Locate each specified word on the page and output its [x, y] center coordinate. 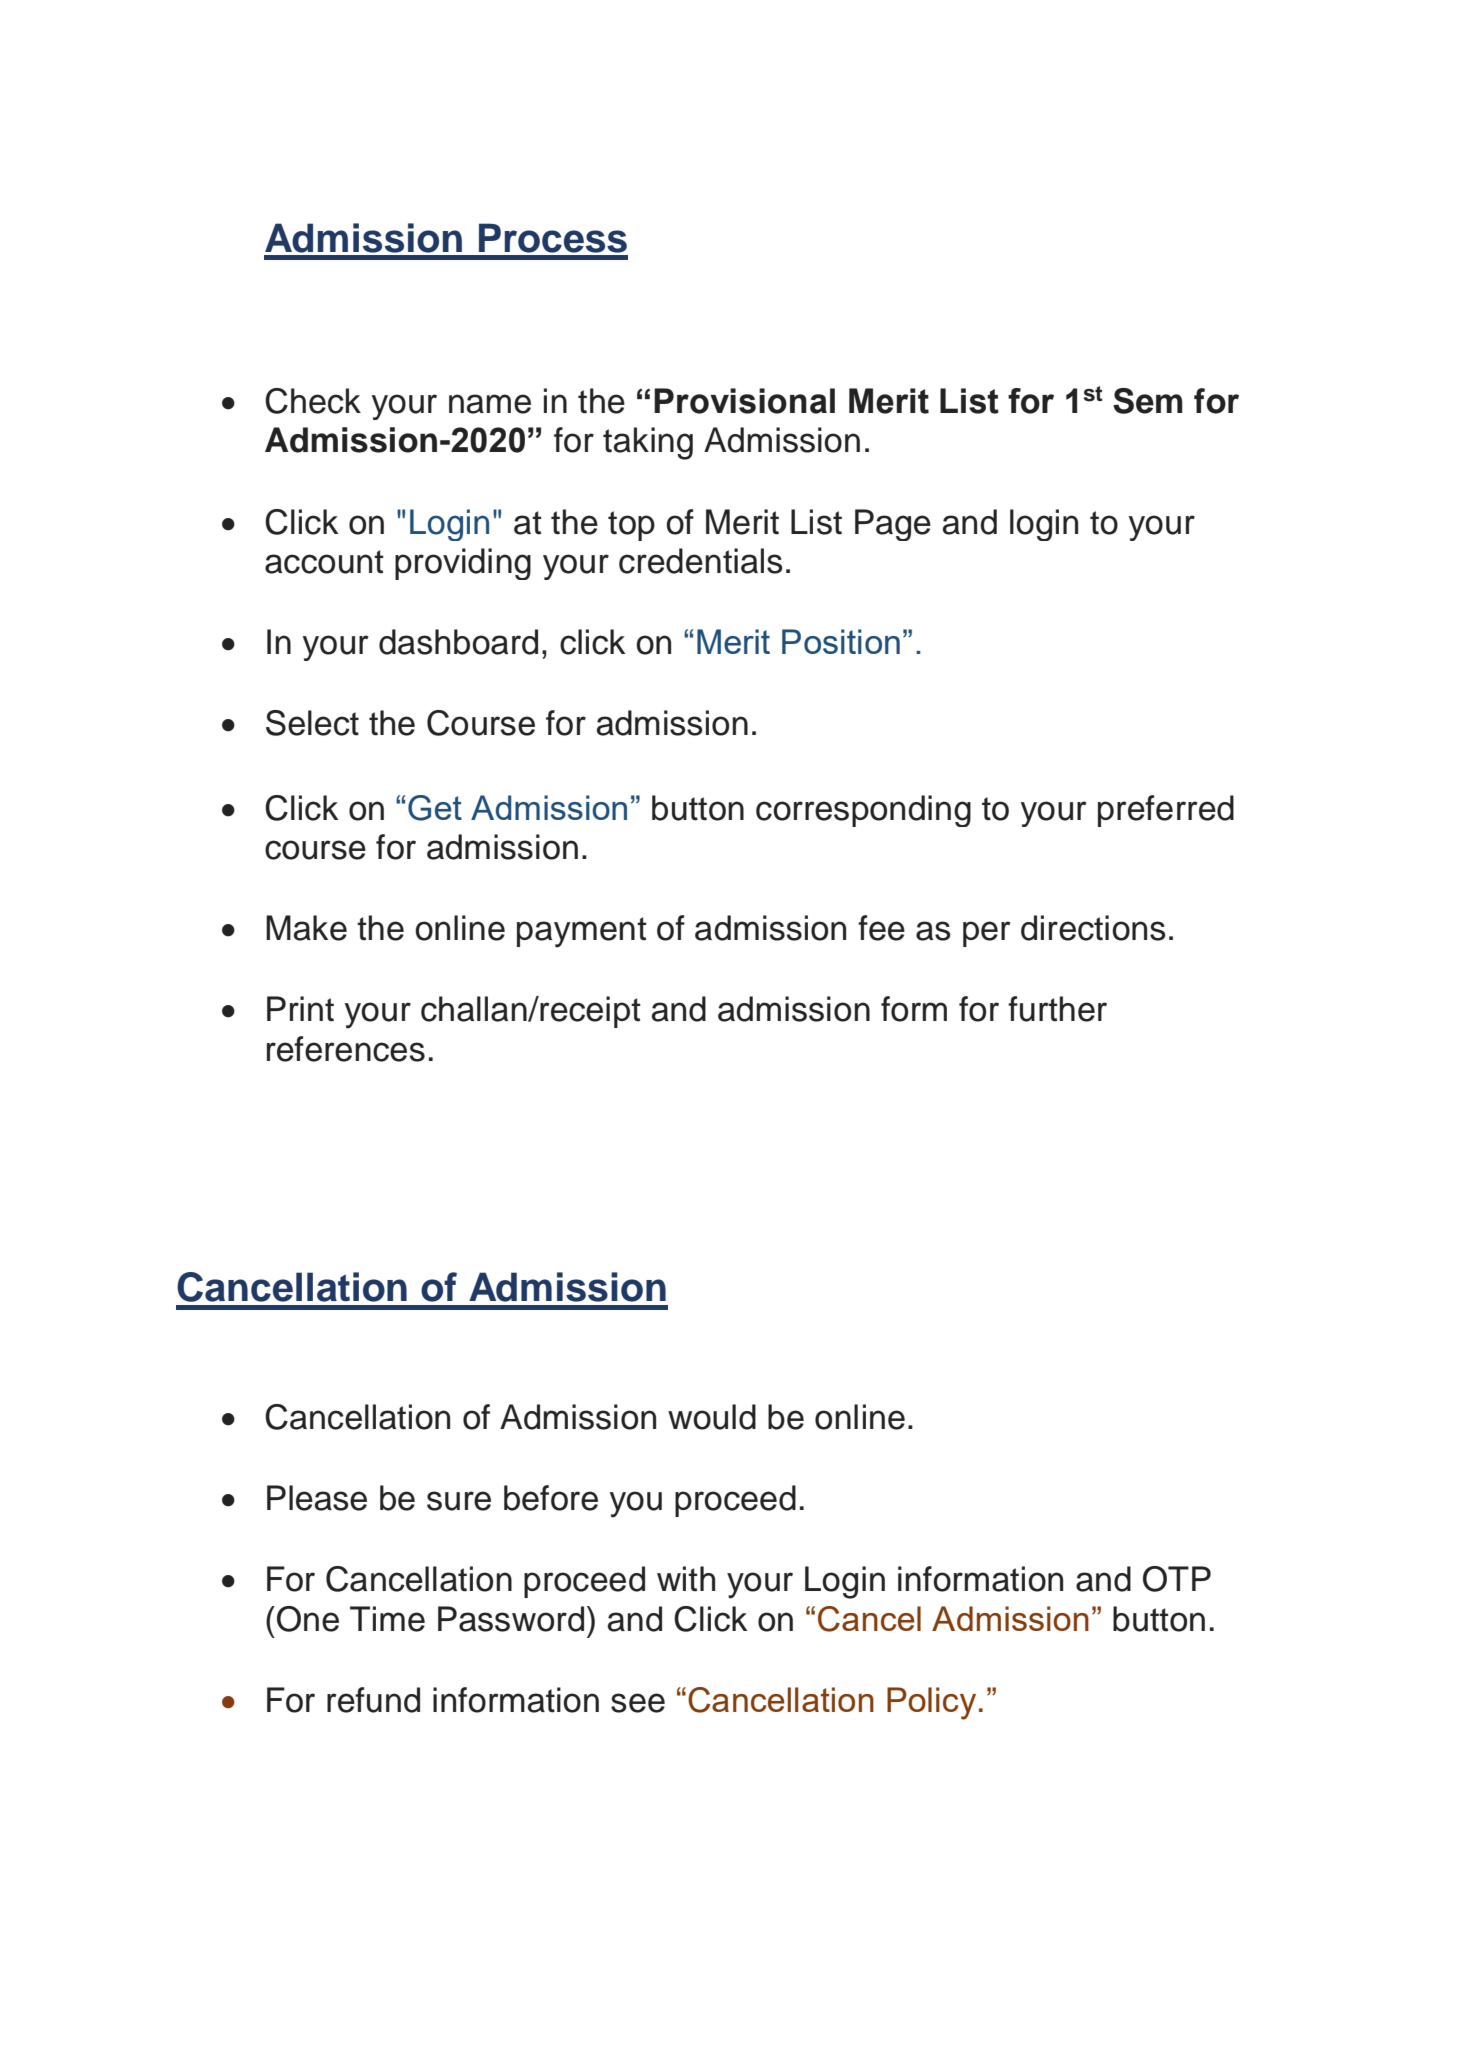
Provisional [744, 401]
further [1057, 1009]
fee [881, 928]
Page [893, 525]
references [346, 1049]
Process [553, 238]
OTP [1177, 1579]
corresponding [863, 811]
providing [463, 564]
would [712, 1417]
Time [387, 1619]
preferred [1166, 811]
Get [435, 808]
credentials [700, 561]
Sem [1148, 401]
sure [459, 1501]
